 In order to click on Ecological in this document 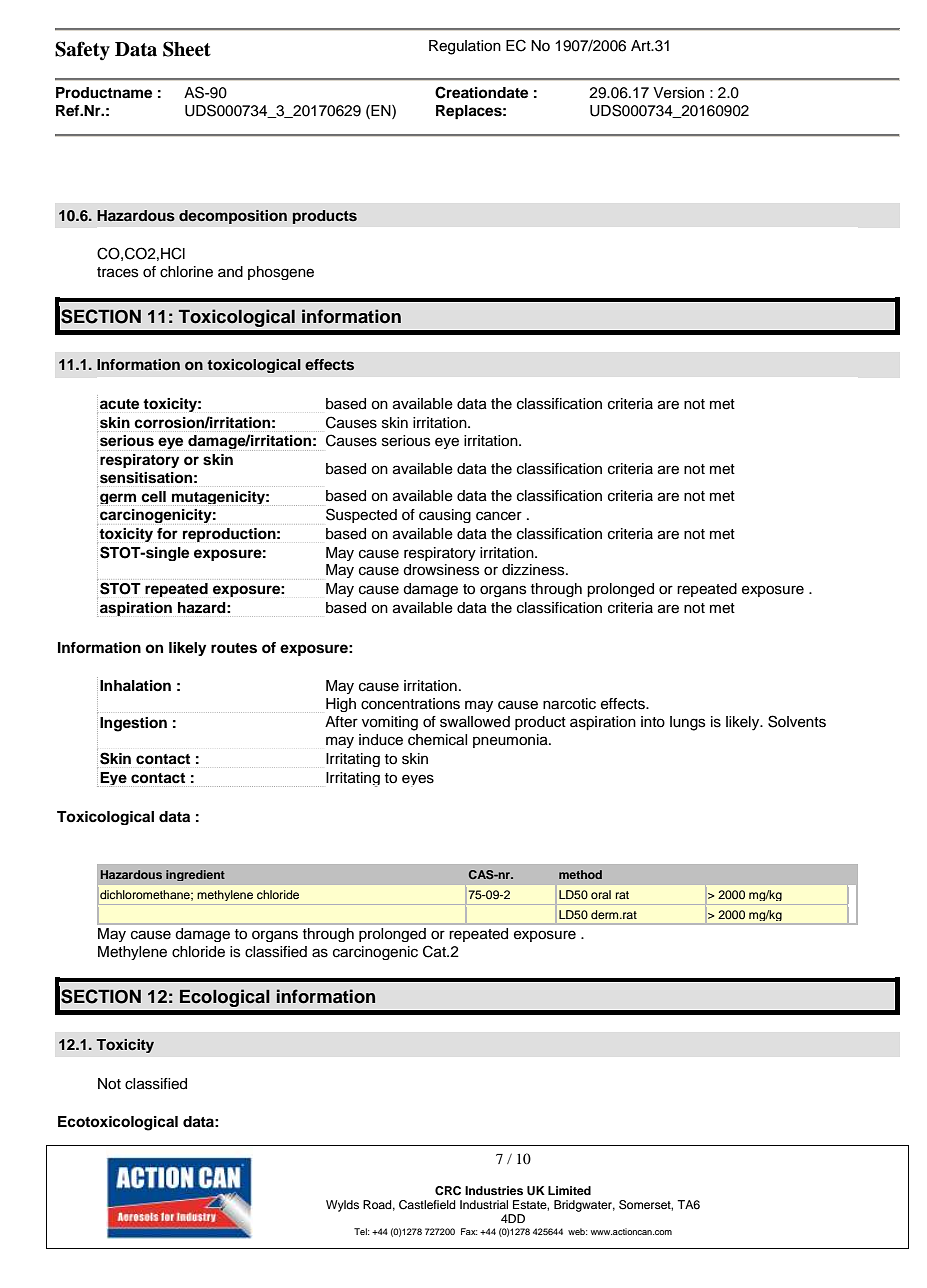, I will do `click(225, 998)`.
